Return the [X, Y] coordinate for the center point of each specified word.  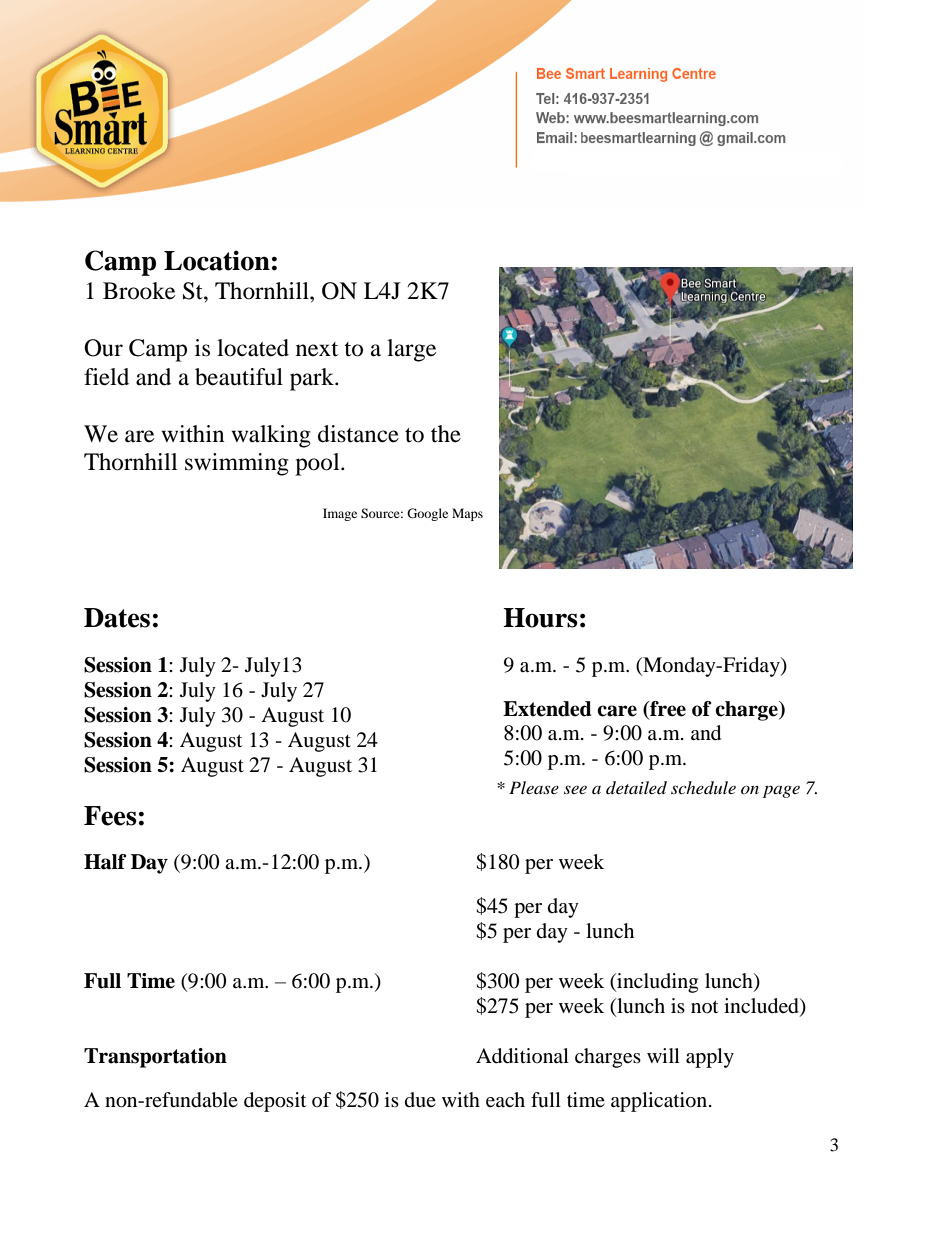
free [667, 709]
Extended [547, 709]
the [446, 434]
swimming [237, 464]
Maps [467, 514]
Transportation [155, 1058]
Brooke [139, 291]
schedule [703, 787]
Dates [117, 618]
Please [534, 787]
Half [105, 862]
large [411, 350]
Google [427, 514]
